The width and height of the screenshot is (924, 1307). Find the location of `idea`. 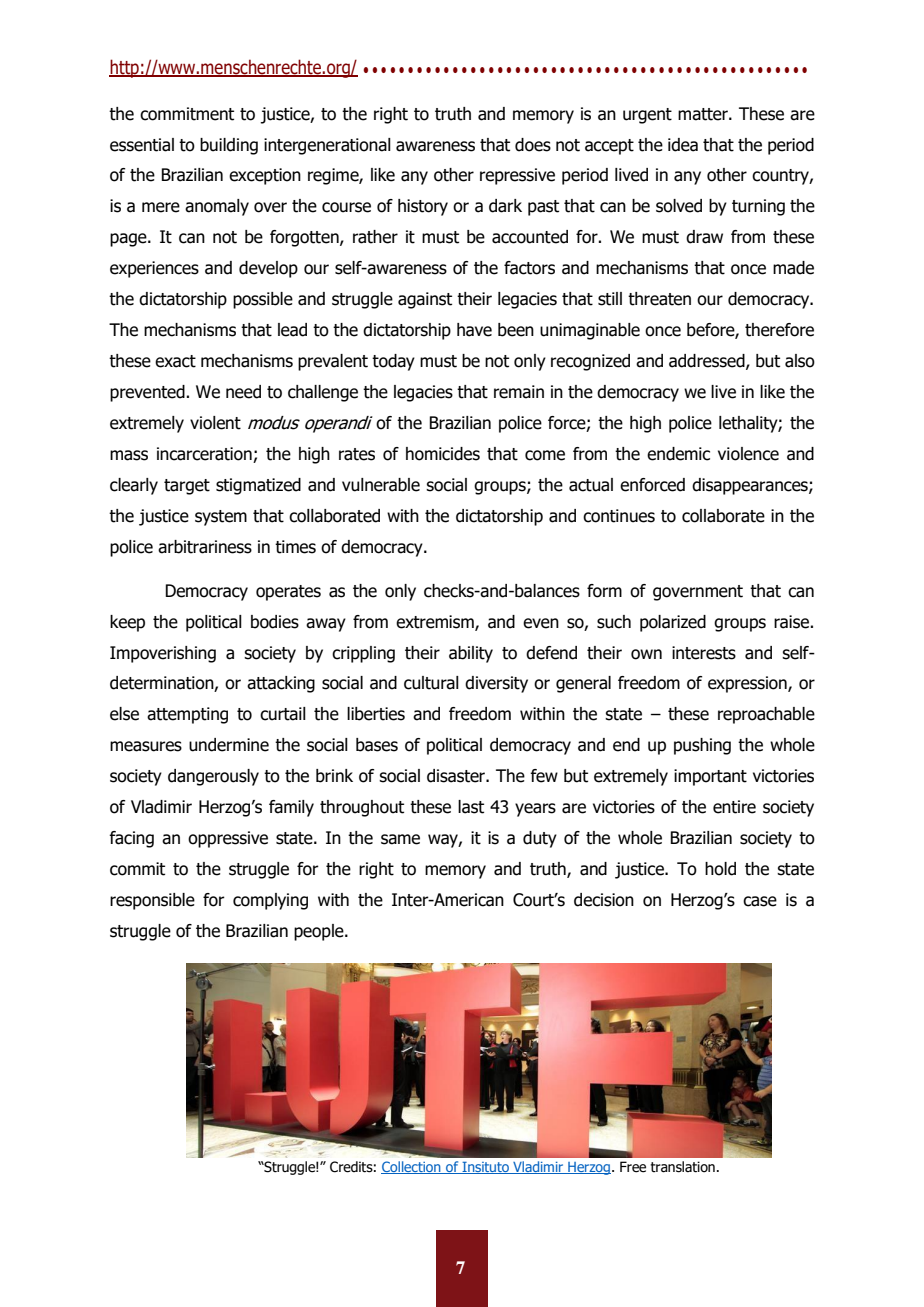

idea is located at coordinates (683, 145).
